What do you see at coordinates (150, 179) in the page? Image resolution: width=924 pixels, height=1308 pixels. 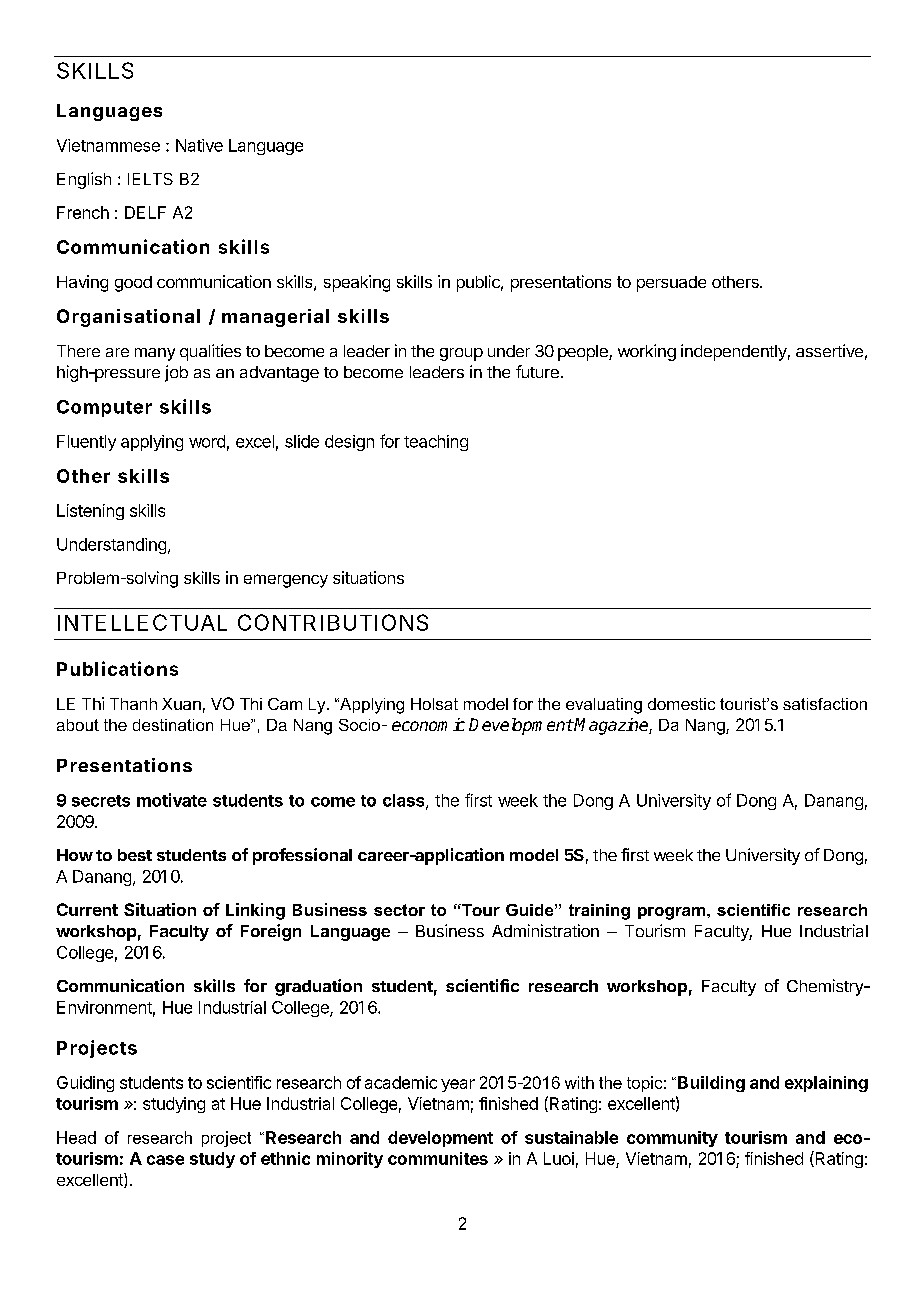 I see `IELTS` at bounding box center [150, 179].
